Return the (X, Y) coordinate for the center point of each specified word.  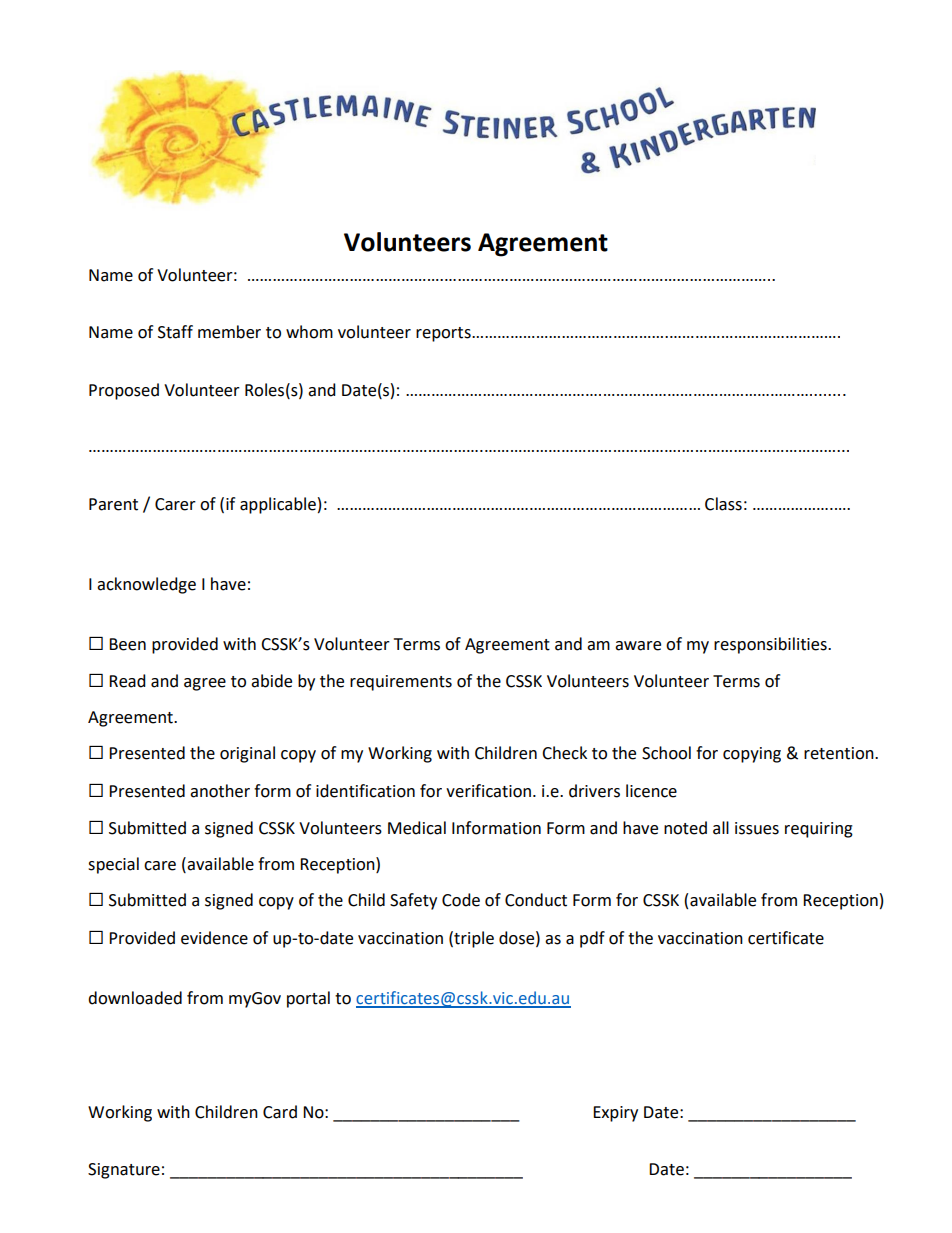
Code (461, 900)
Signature (124, 1171)
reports (444, 334)
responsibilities (771, 645)
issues (757, 828)
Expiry (615, 1114)
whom (309, 332)
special (113, 865)
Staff (175, 332)
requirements (401, 683)
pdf (592, 939)
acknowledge (146, 585)
